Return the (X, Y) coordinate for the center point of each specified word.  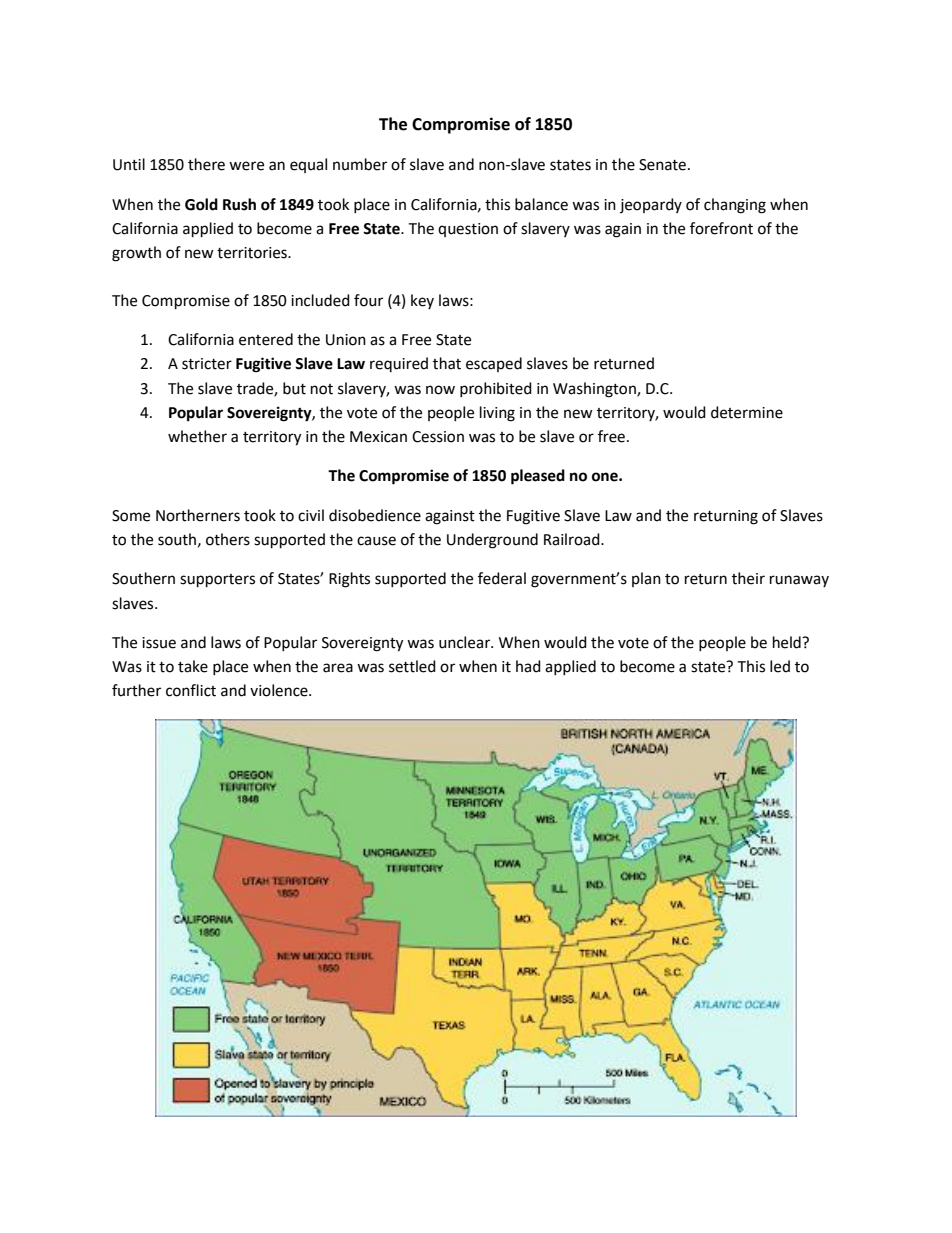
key (422, 301)
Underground (492, 541)
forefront (721, 228)
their (748, 578)
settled (412, 666)
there (206, 164)
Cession (438, 437)
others (228, 539)
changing (735, 206)
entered (266, 339)
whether (197, 436)
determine (747, 412)
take (193, 666)
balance (541, 204)
